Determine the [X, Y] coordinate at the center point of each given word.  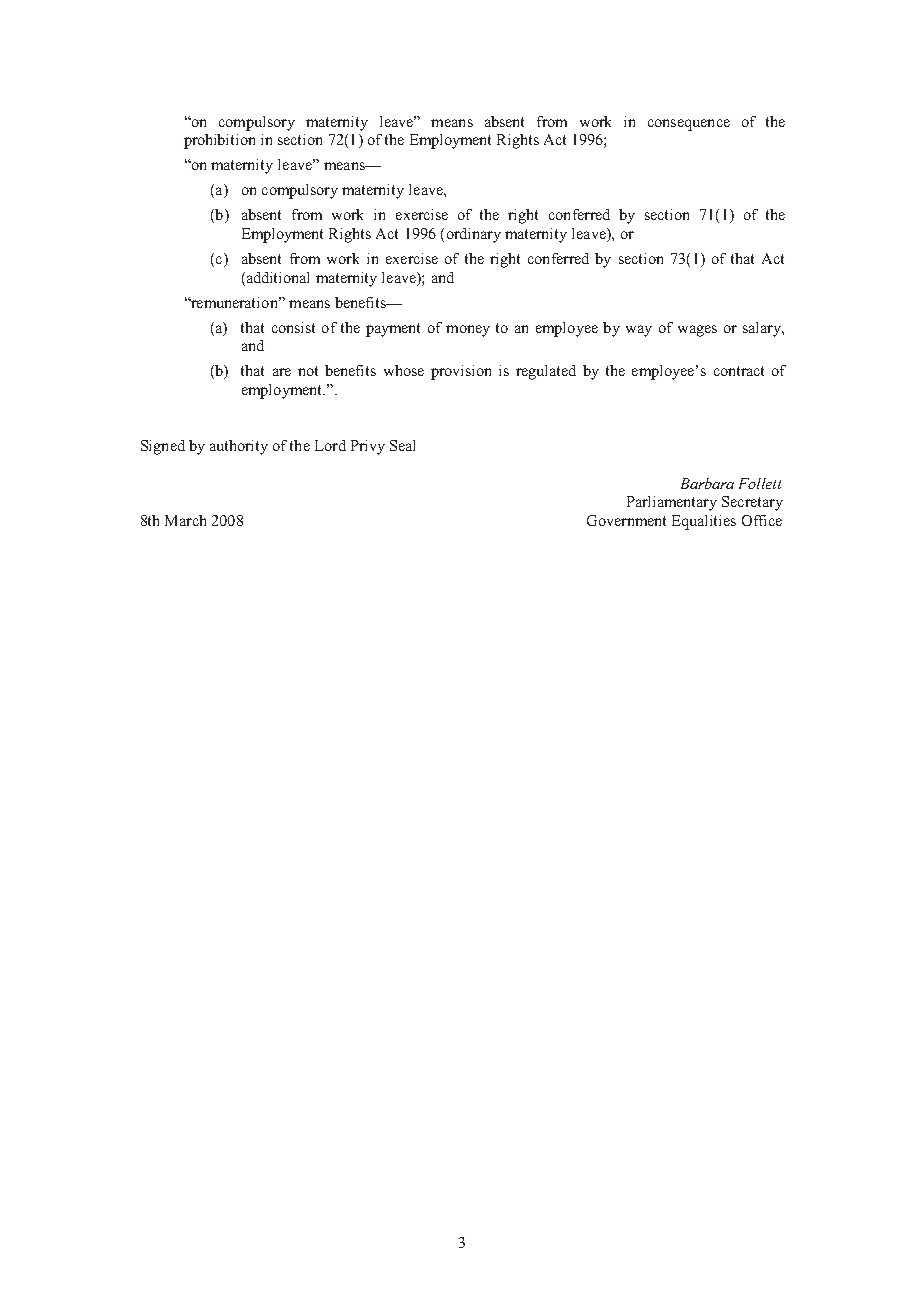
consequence [689, 125]
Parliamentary [672, 503]
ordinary [474, 235]
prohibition [219, 141]
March [185, 520]
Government [626, 520]
